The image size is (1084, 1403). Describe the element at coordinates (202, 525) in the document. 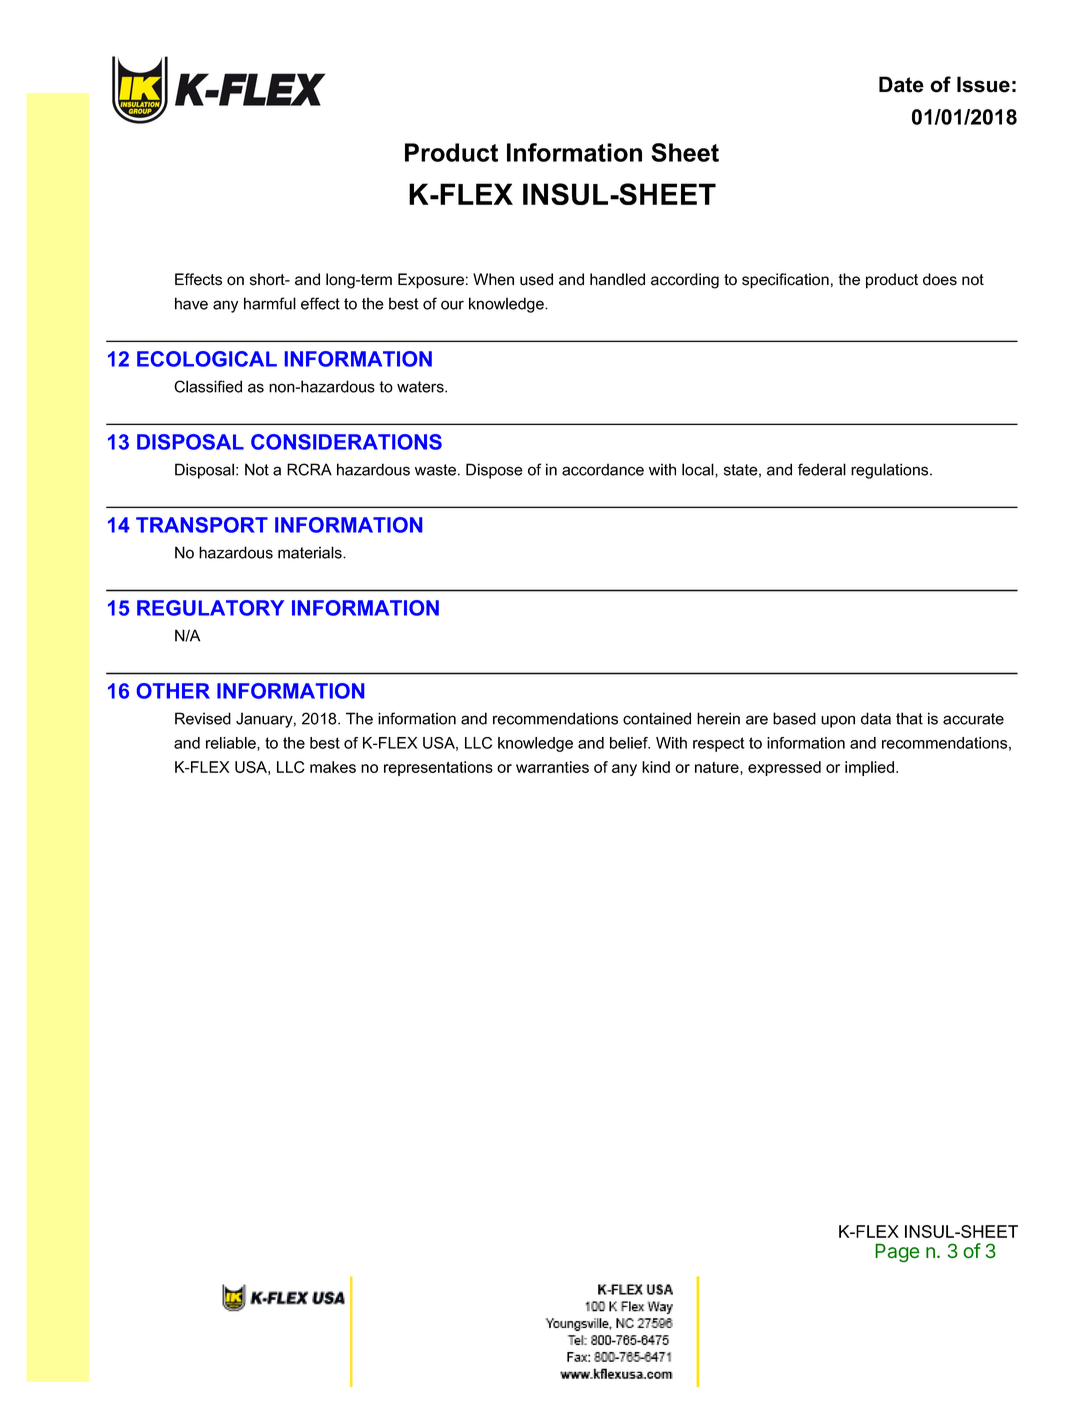

I see `TRANSPORT` at that location.
